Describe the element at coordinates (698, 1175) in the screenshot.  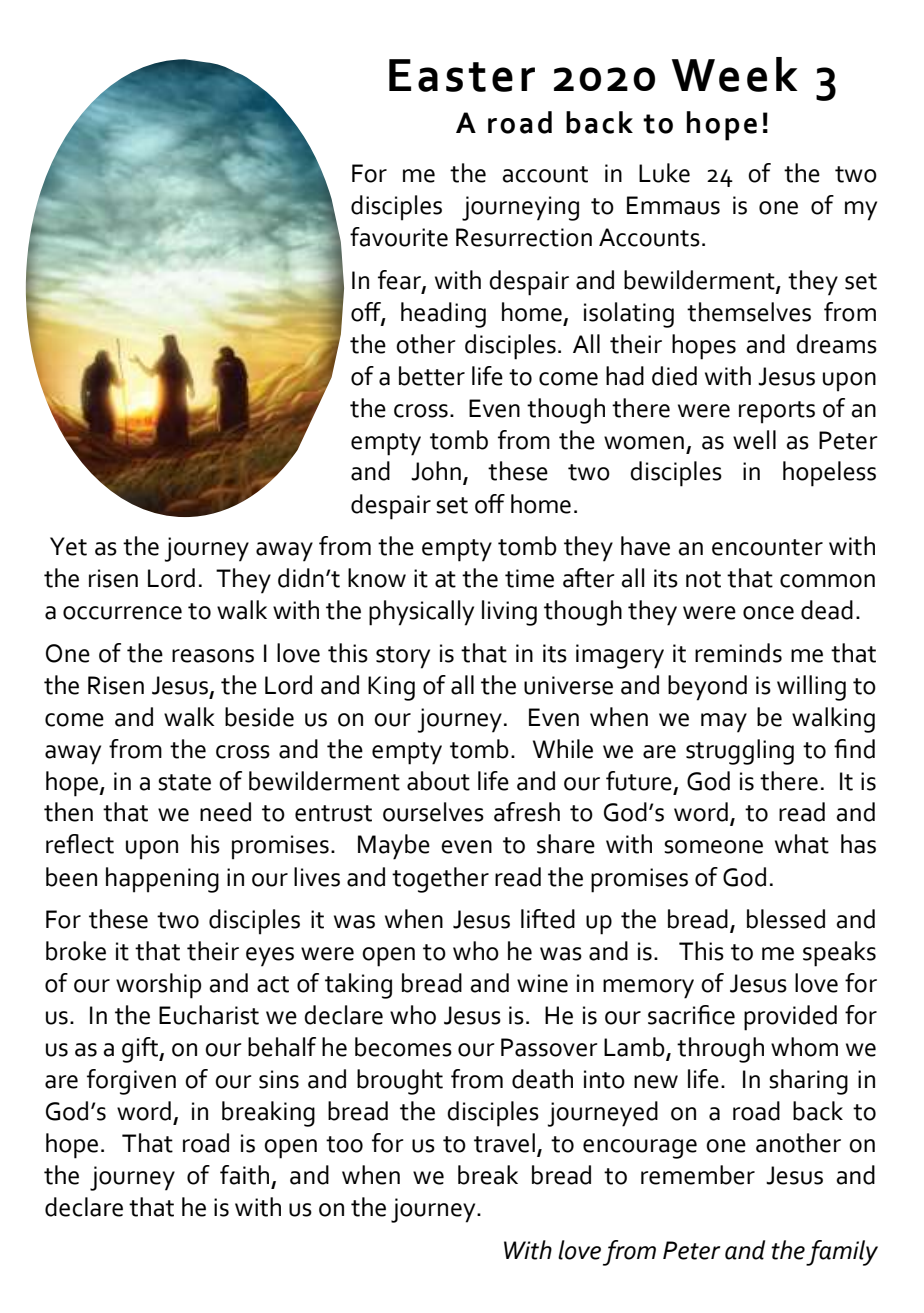
I see `remember` at that location.
